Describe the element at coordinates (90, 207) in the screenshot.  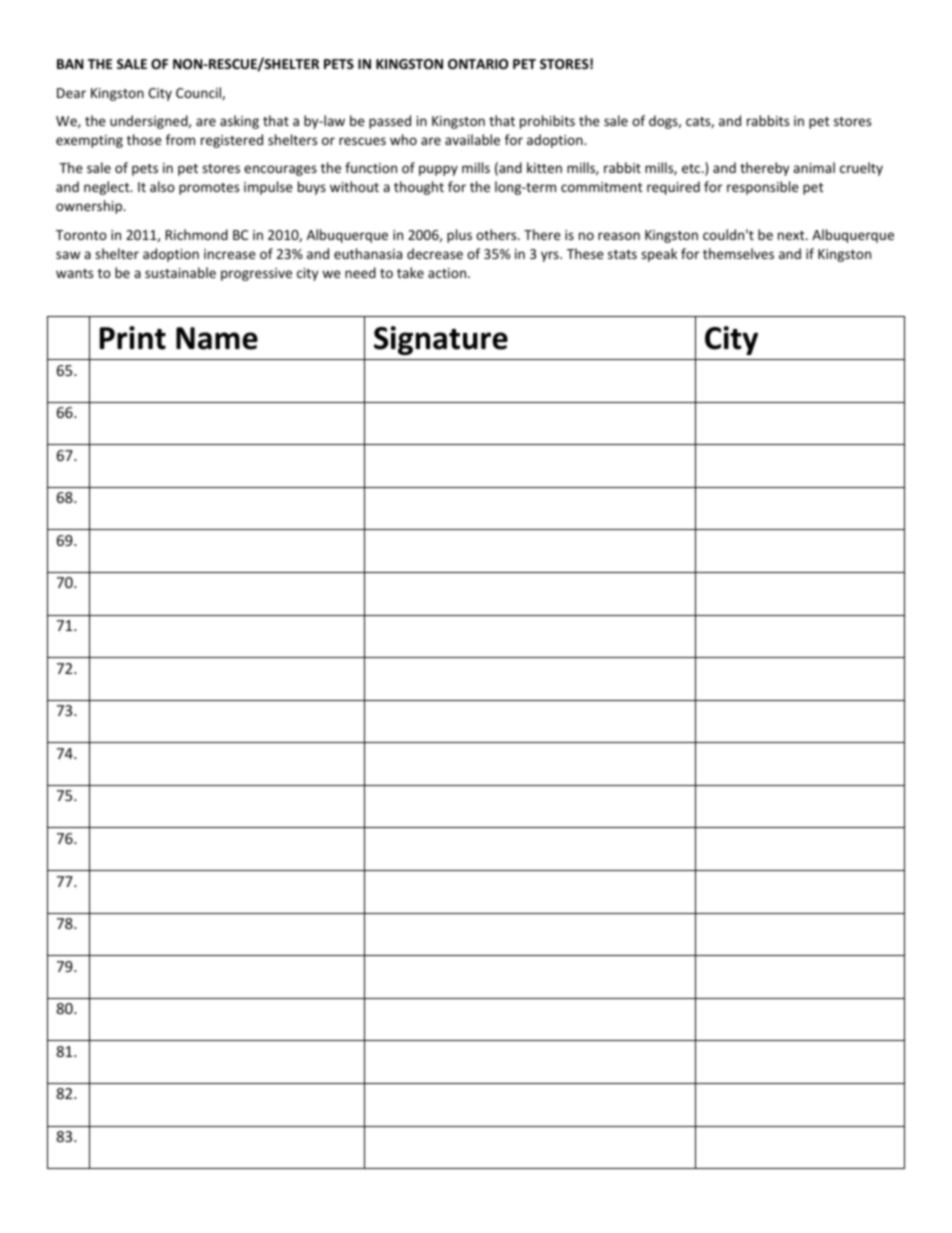
I see `ownership` at that location.
